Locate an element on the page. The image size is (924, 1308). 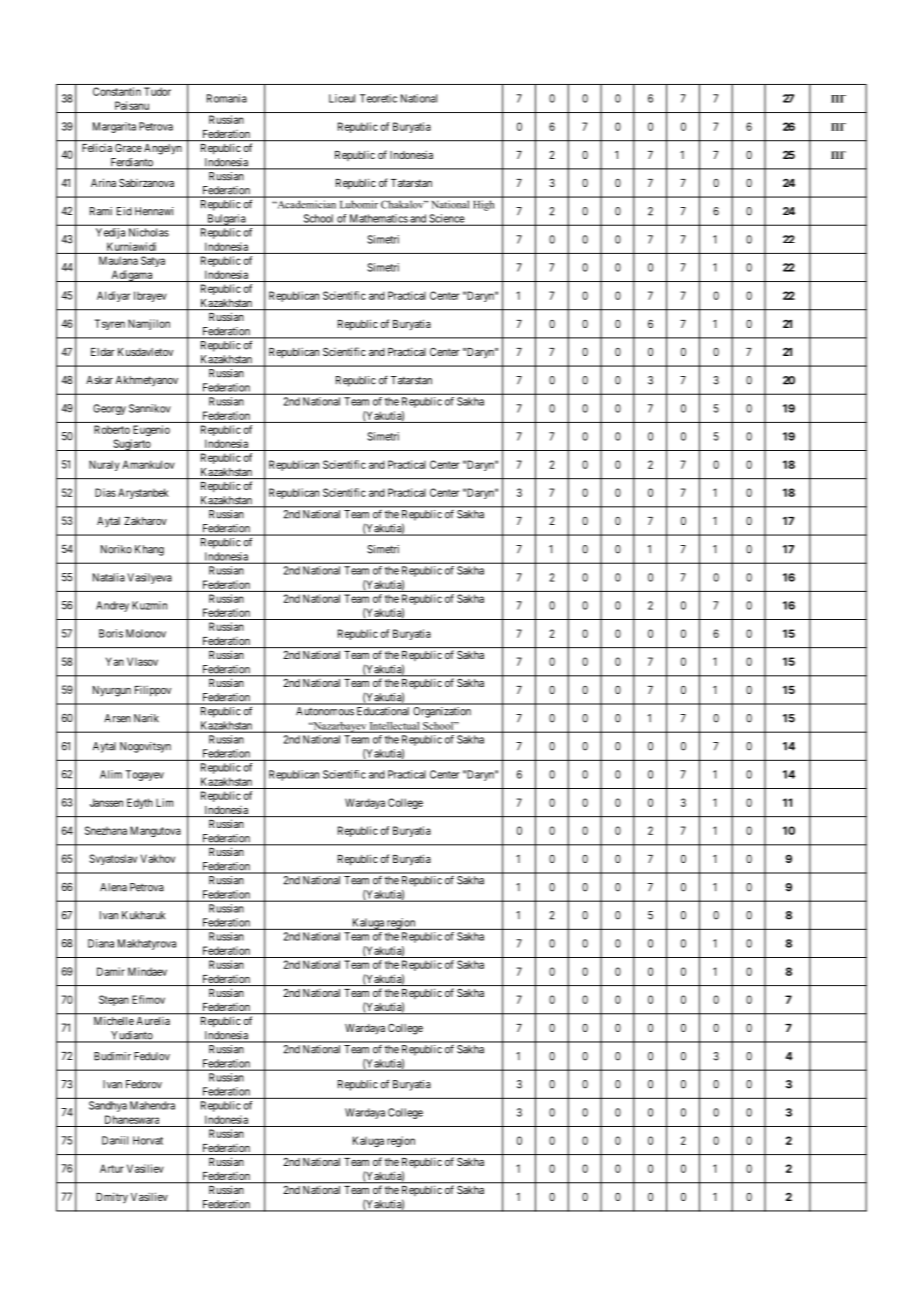
Aurelia is located at coordinates (153, 1021).
